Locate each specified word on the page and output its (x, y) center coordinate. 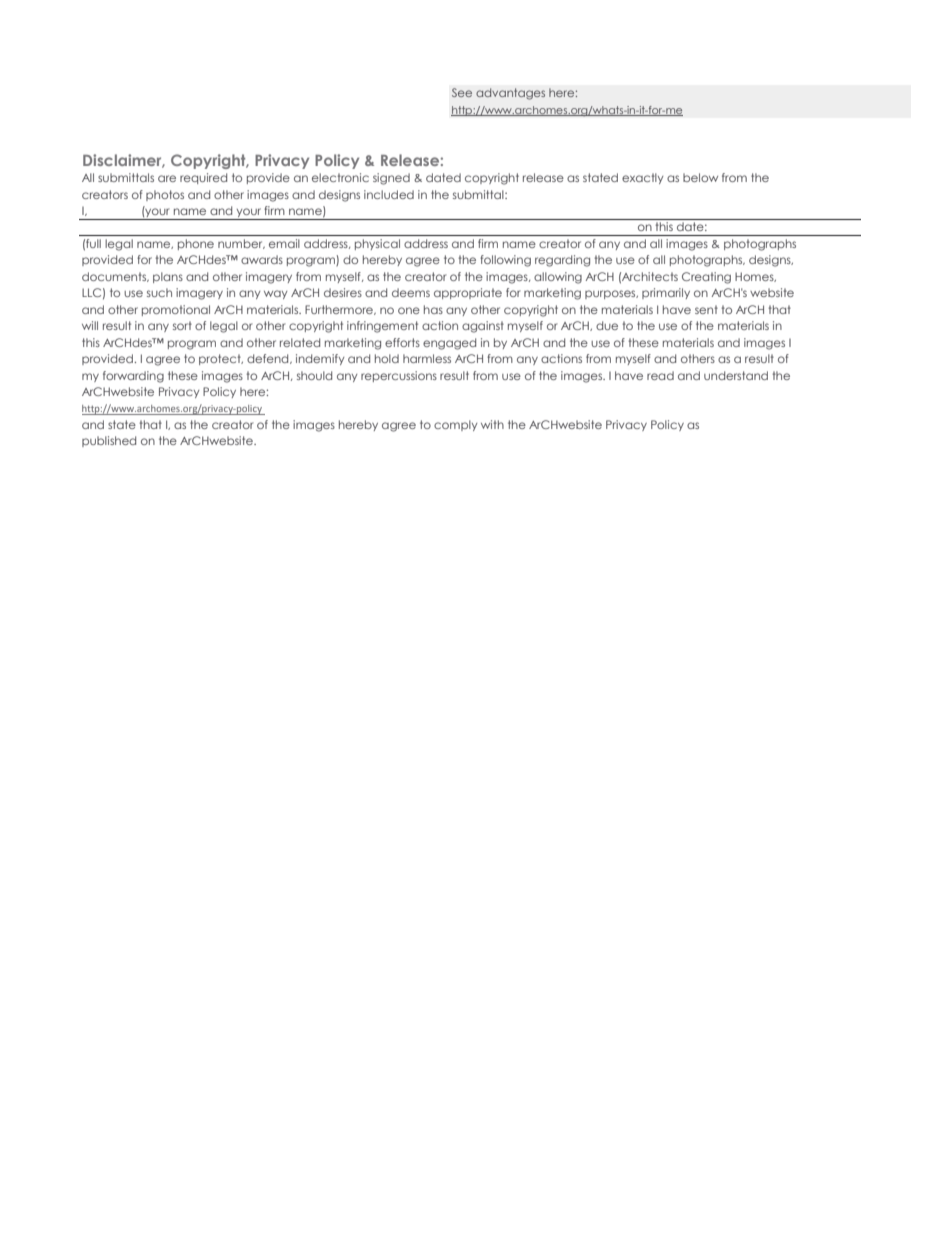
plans (168, 277)
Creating (706, 278)
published (109, 441)
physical (377, 244)
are (167, 178)
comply (455, 425)
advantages (510, 94)
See (462, 92)
